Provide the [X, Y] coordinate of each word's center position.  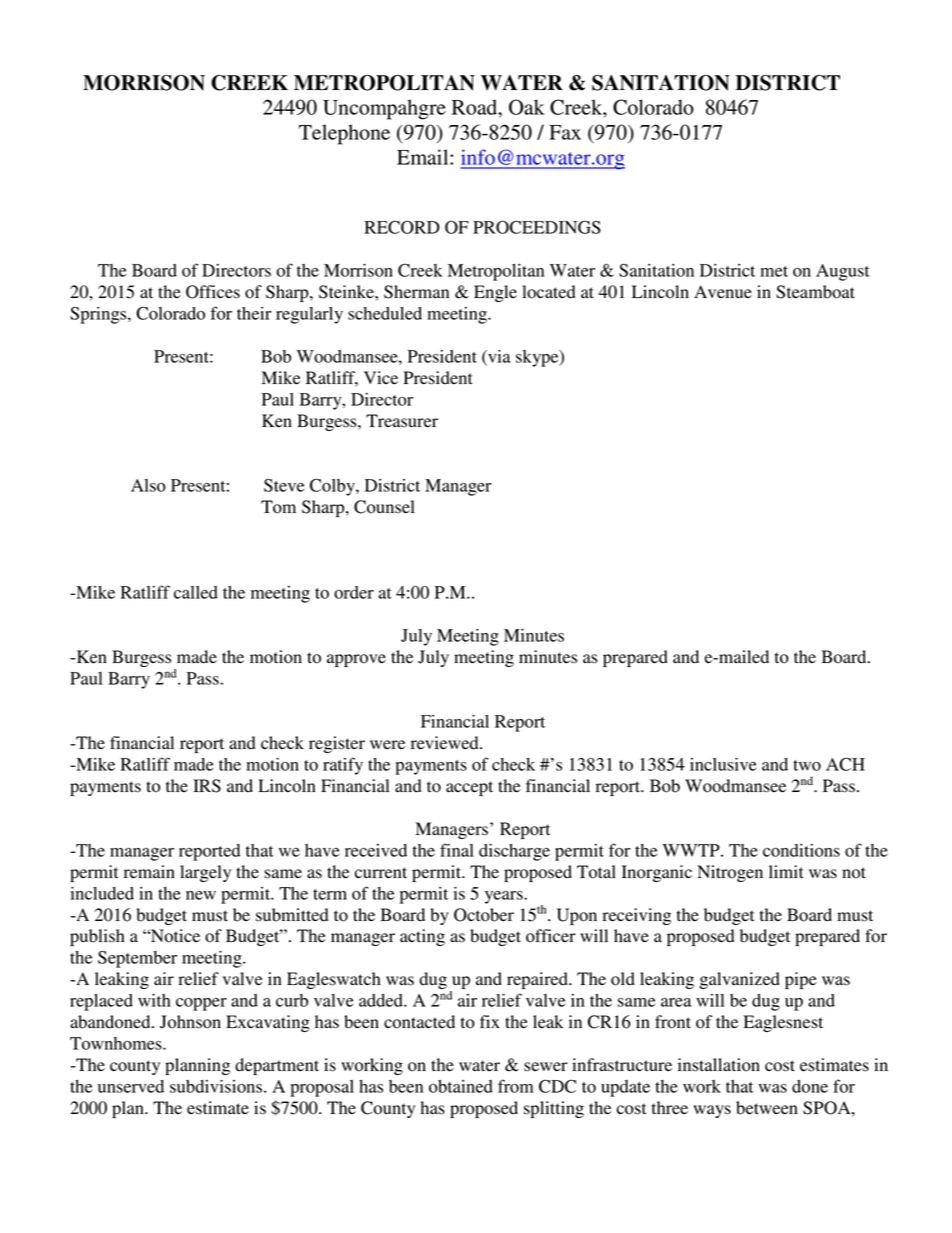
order [354, 592]
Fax [565, 132]
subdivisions [217, 1086]
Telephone [344, 134]
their [254, 313]
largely [205, 873]
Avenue [723, 292]
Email [424, 157]
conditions [801, 850]
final [457, 850]
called [196, 592]
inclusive [723, 764]
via [498, 357]
